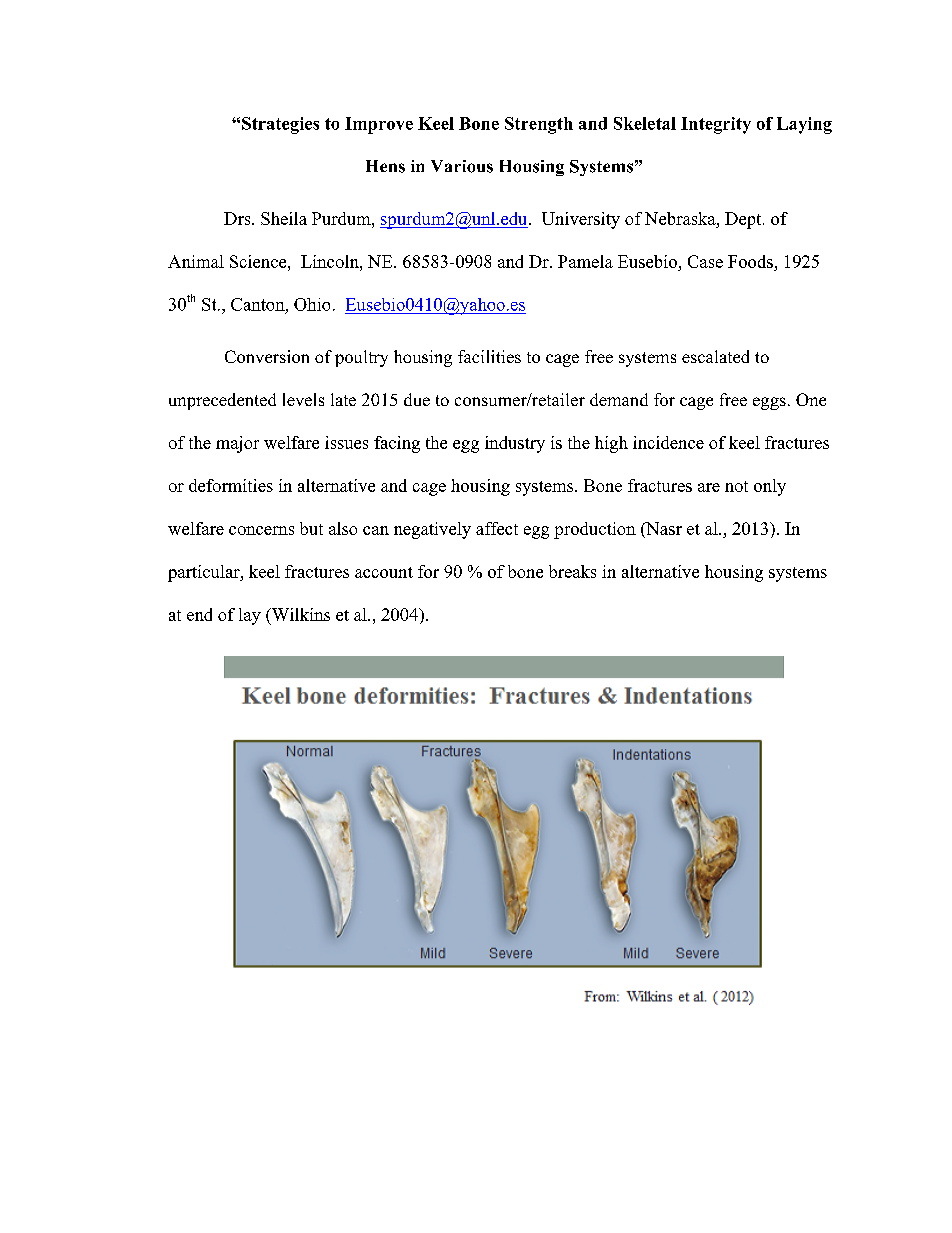  What do you see at coordinates (581, 220) in the screenshot?
I see `University` at bounding box center [581, 220].
